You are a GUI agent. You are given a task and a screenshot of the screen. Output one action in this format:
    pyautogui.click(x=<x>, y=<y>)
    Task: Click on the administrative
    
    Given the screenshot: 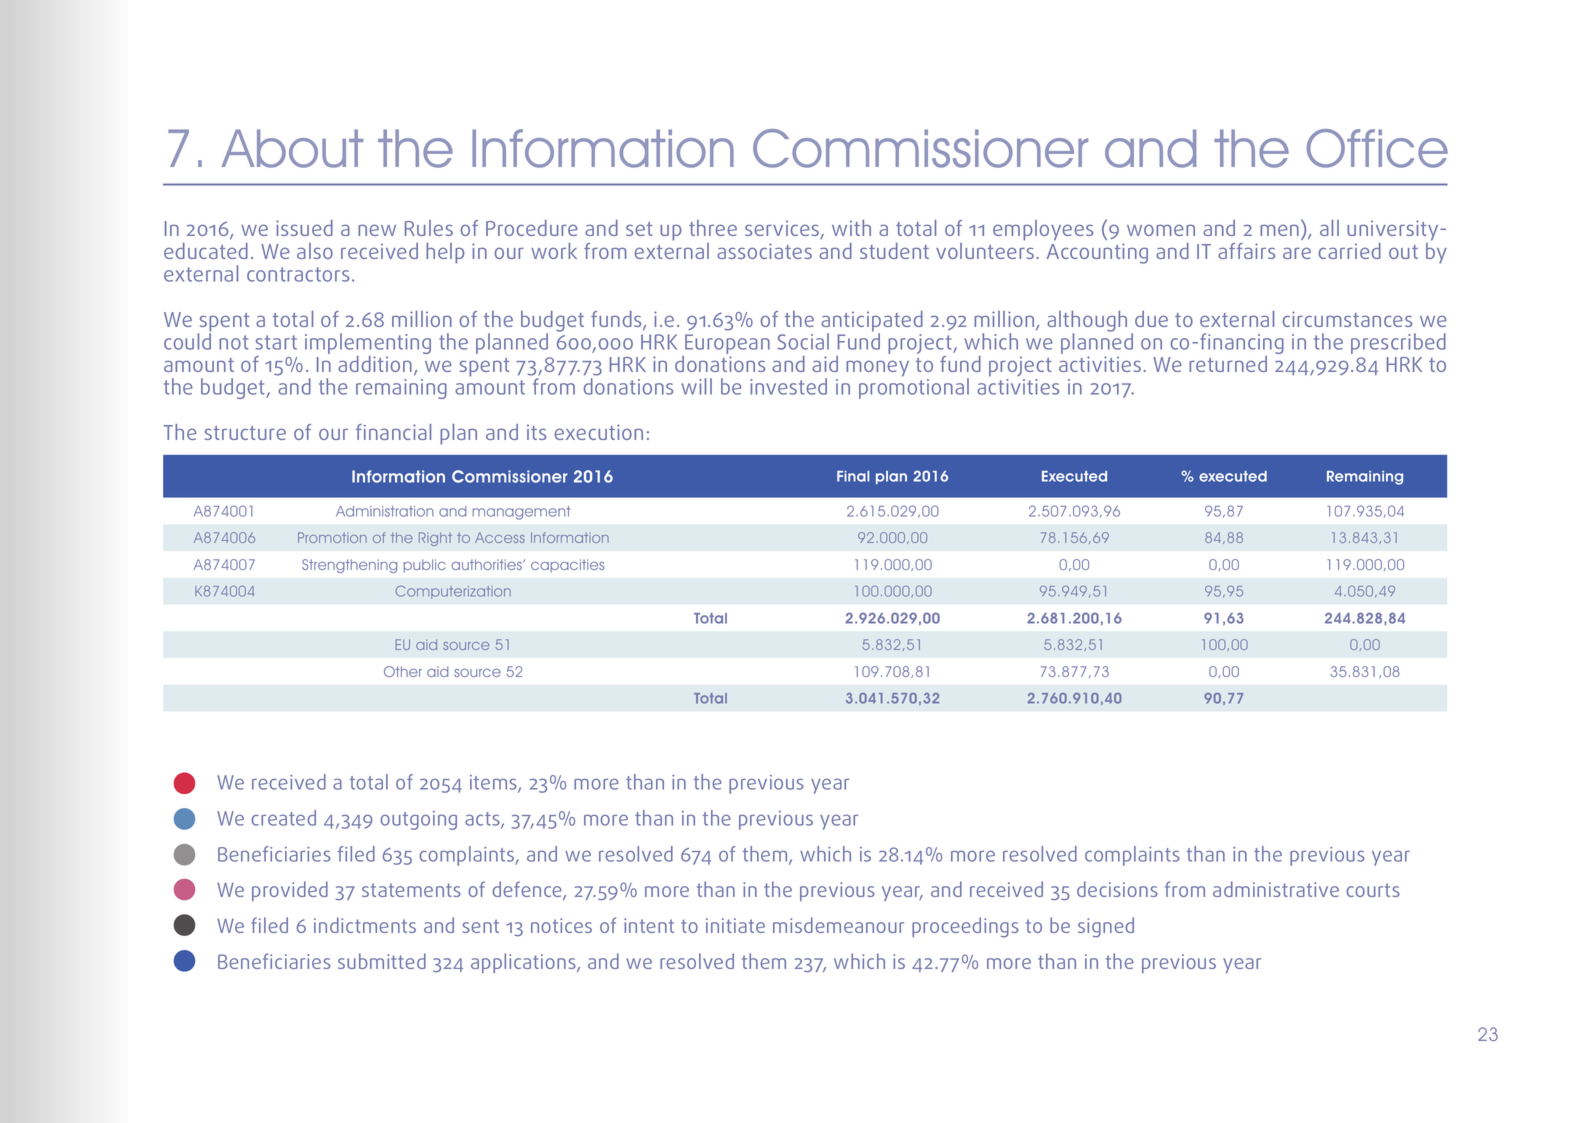 What is the action you would take?
    pyautogui.click(x=1276, y=889)
